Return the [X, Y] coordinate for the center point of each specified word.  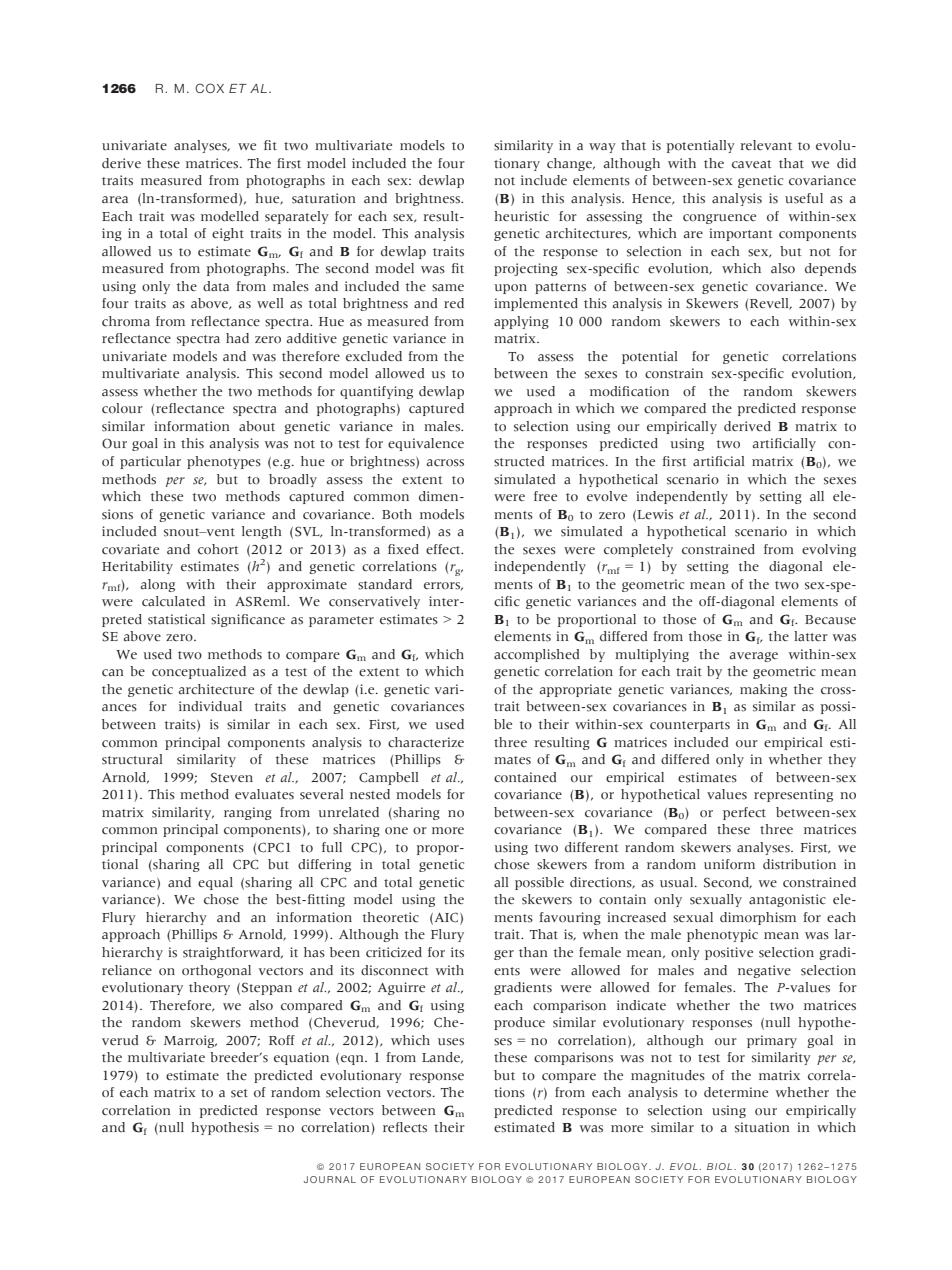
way [602, 148]
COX [209, 88]
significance [248, 620]
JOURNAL [330, 1179]
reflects [405, 1127]
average [753, 657]
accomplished [536, 655]
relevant [766, 145]
